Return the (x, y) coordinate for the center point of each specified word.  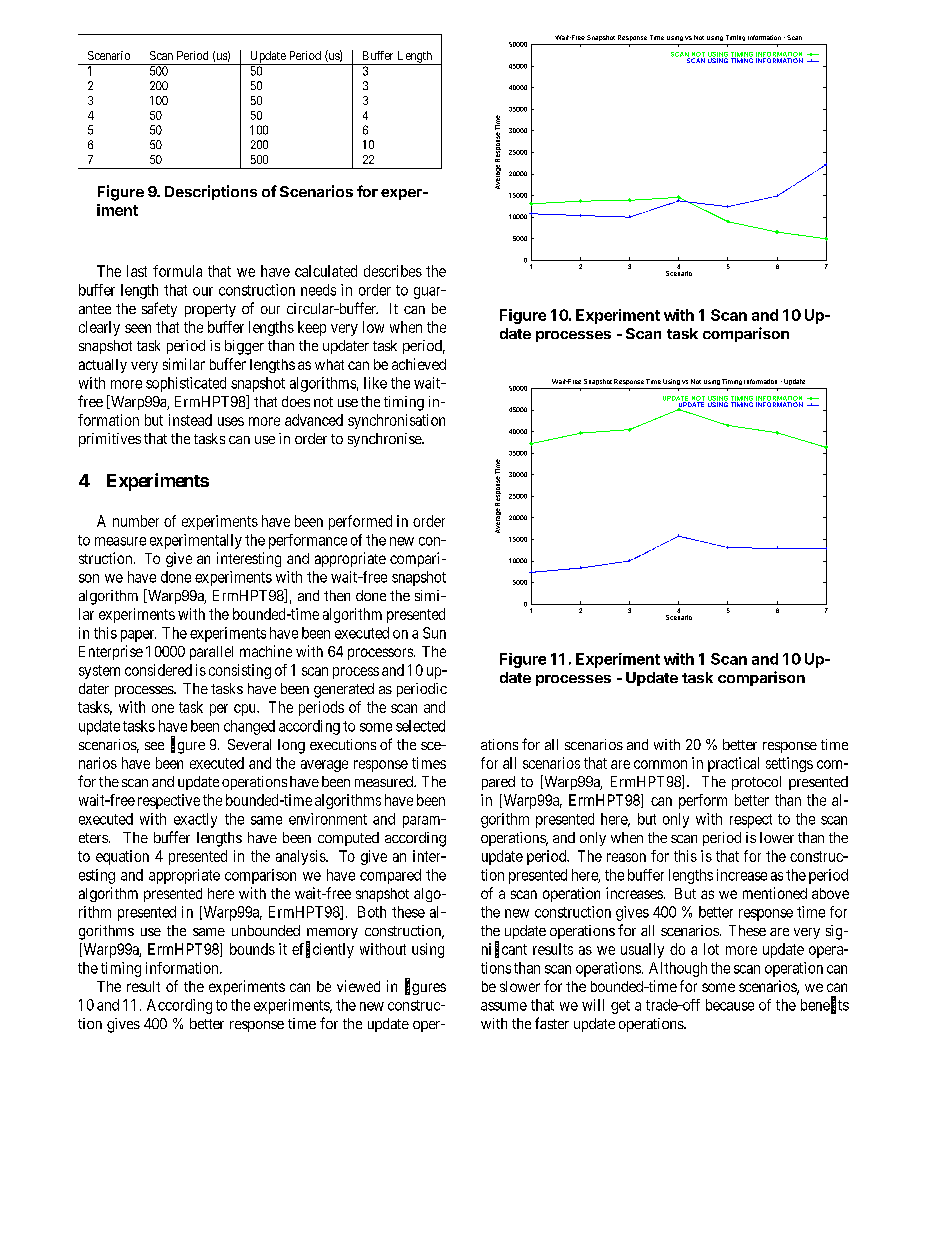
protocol (756, 783)
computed (348, 839)
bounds (252, 949)
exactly (195, 820)
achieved (419, 364)
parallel (211, 653)
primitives (110, 440)
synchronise (385, 440)
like (375, 383)
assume (504, 1006)
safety (159, 309)
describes (393, 271)
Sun (434, 633)
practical (733, 764)
